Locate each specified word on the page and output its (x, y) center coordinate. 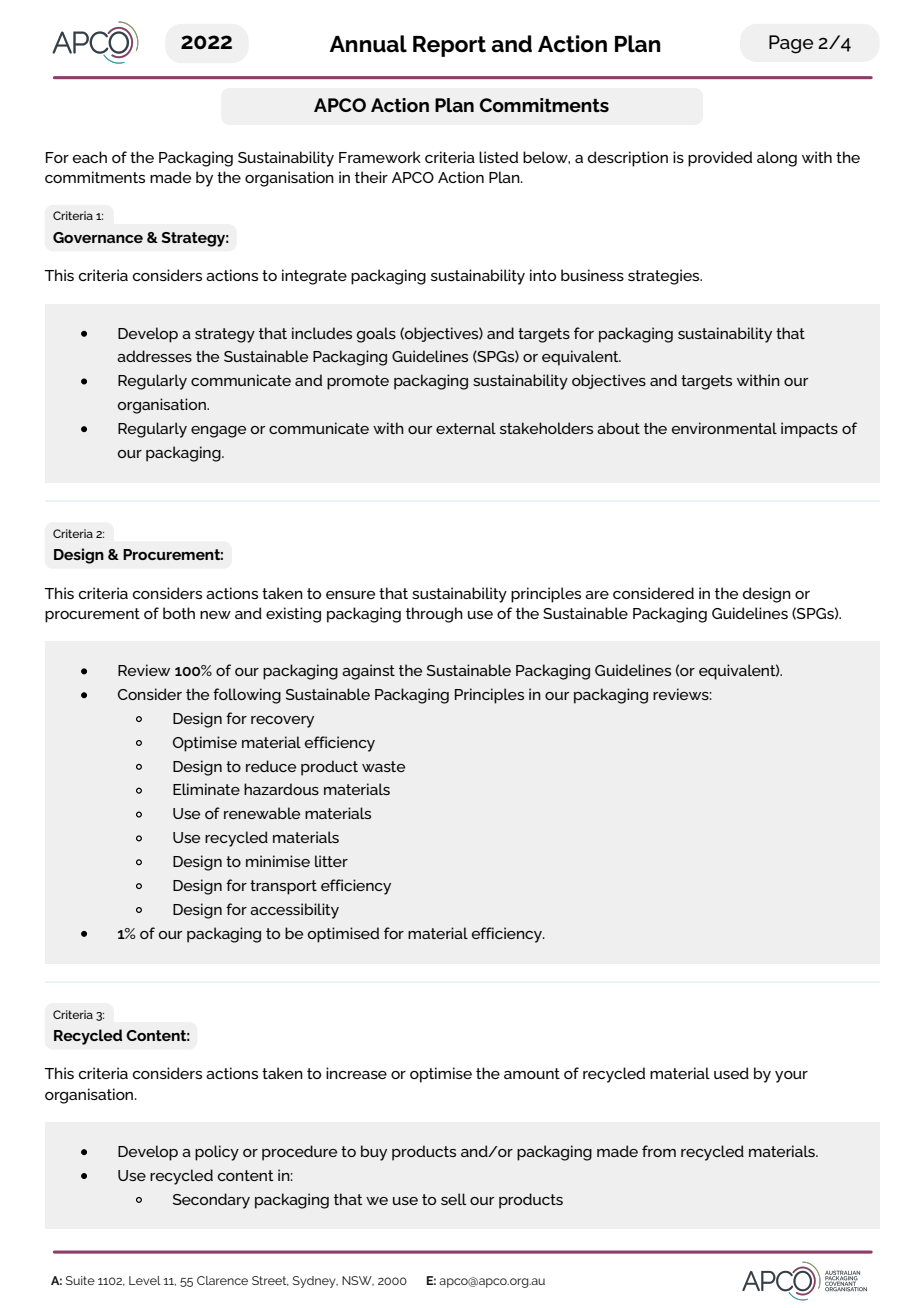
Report (449, 46)
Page (791, 44)
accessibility (294, 911)
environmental (724, 428)
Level (145, 1280)
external (466, 428)
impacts (809, 430)
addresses (154, 356)
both (179, 613)
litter (331, 861)
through (434, 615)
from (659, 1151)
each (90, 157)
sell (453, 1199)
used (731, 1073)
